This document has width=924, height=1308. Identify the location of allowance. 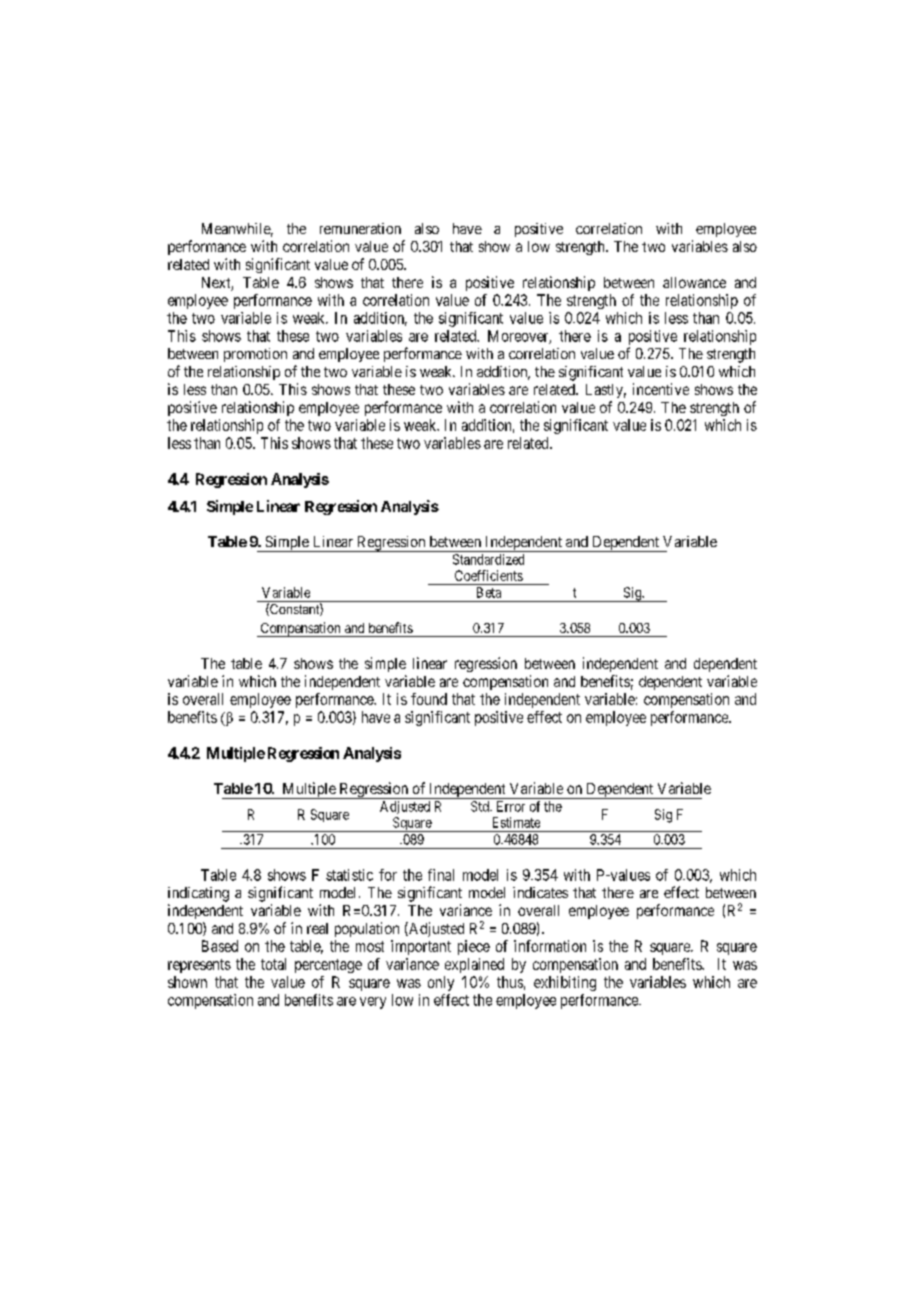
(694, 282).
